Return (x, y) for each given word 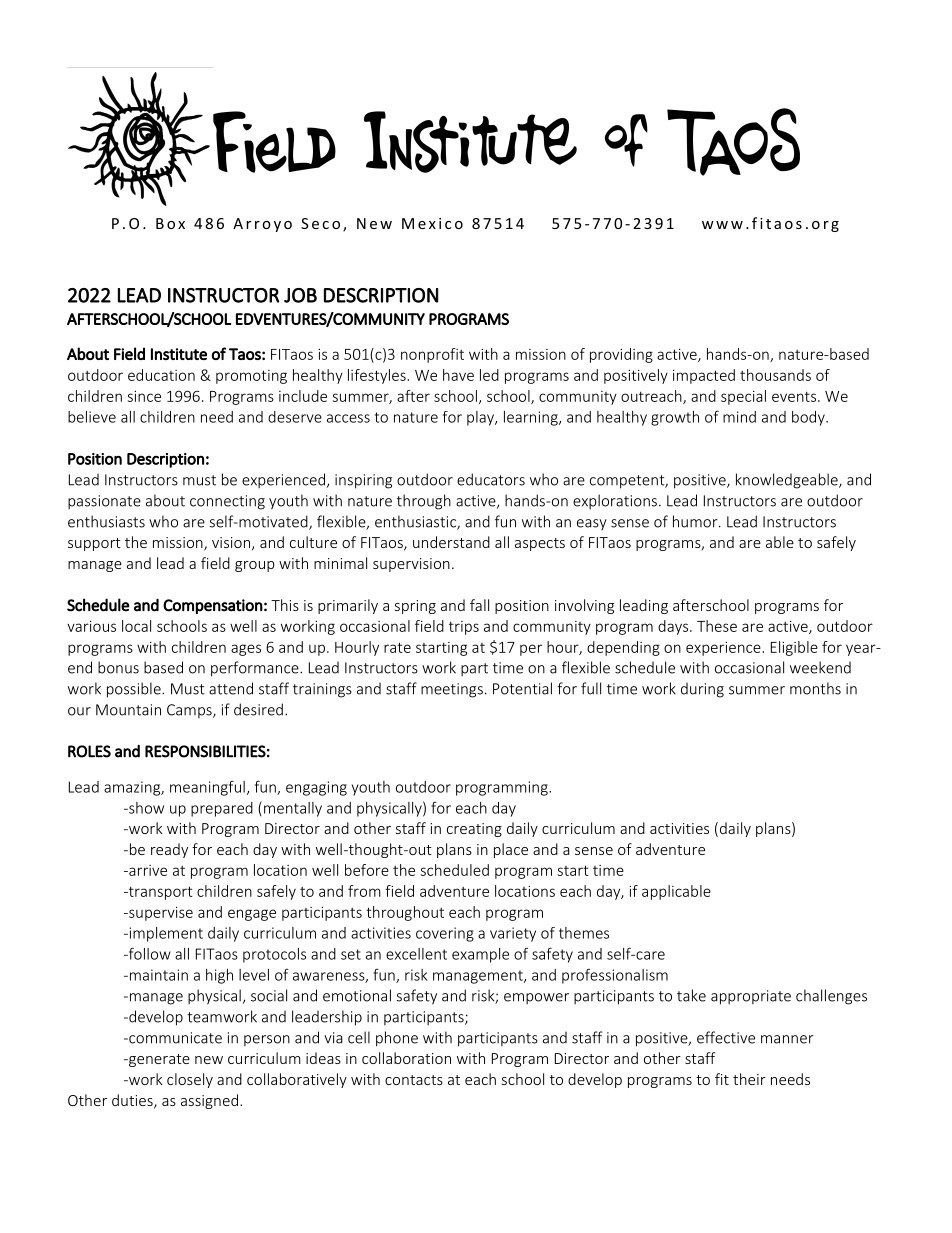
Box (170, 223)
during (702, 690)
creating (474, 830)
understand (451, 542)
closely (190, 1080)
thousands (775, 375)
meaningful (207, 788)
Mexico (432, 223)
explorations (615, 501)
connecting (227, 502)
